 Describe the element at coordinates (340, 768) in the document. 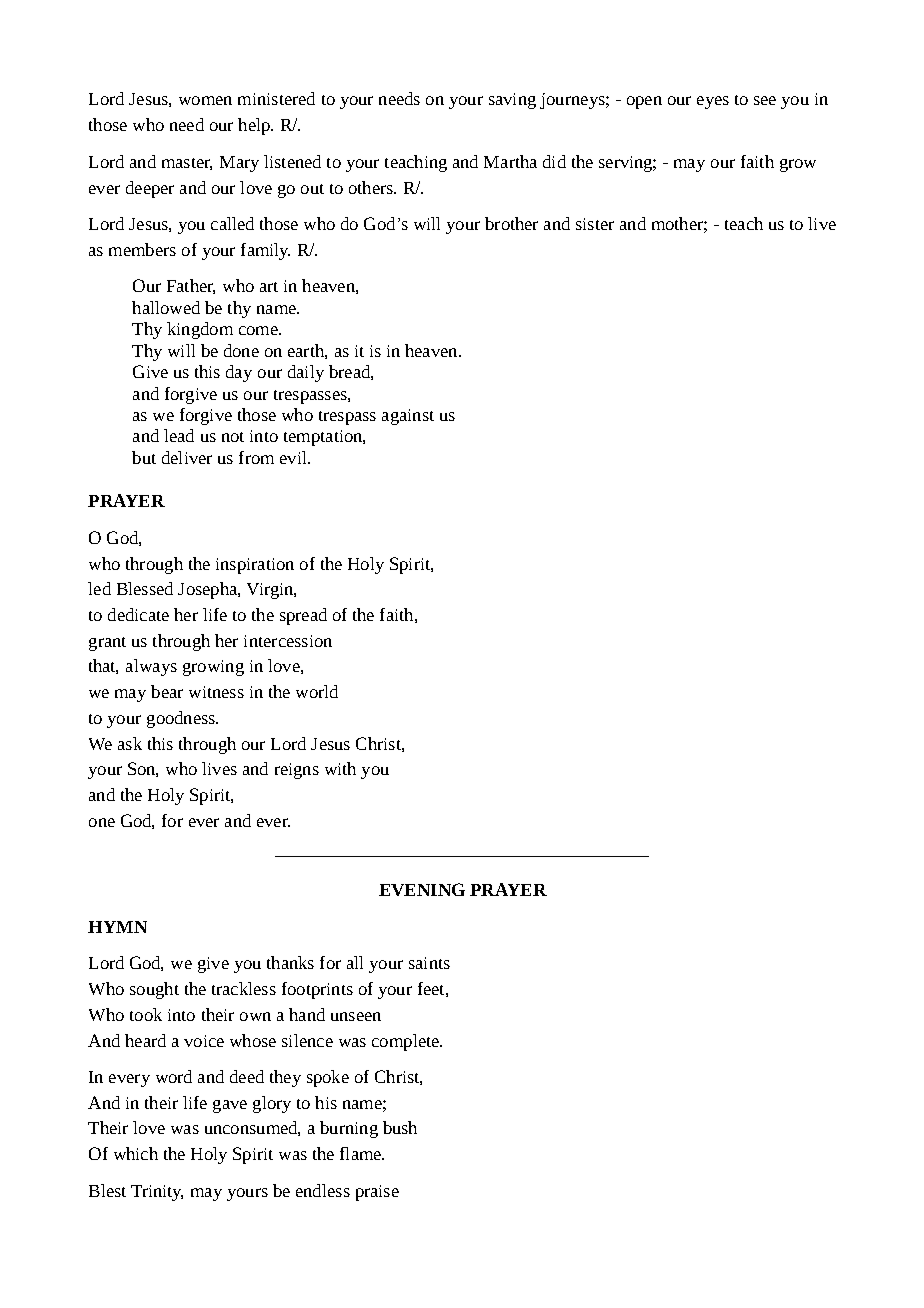

I see `with` at that location.
